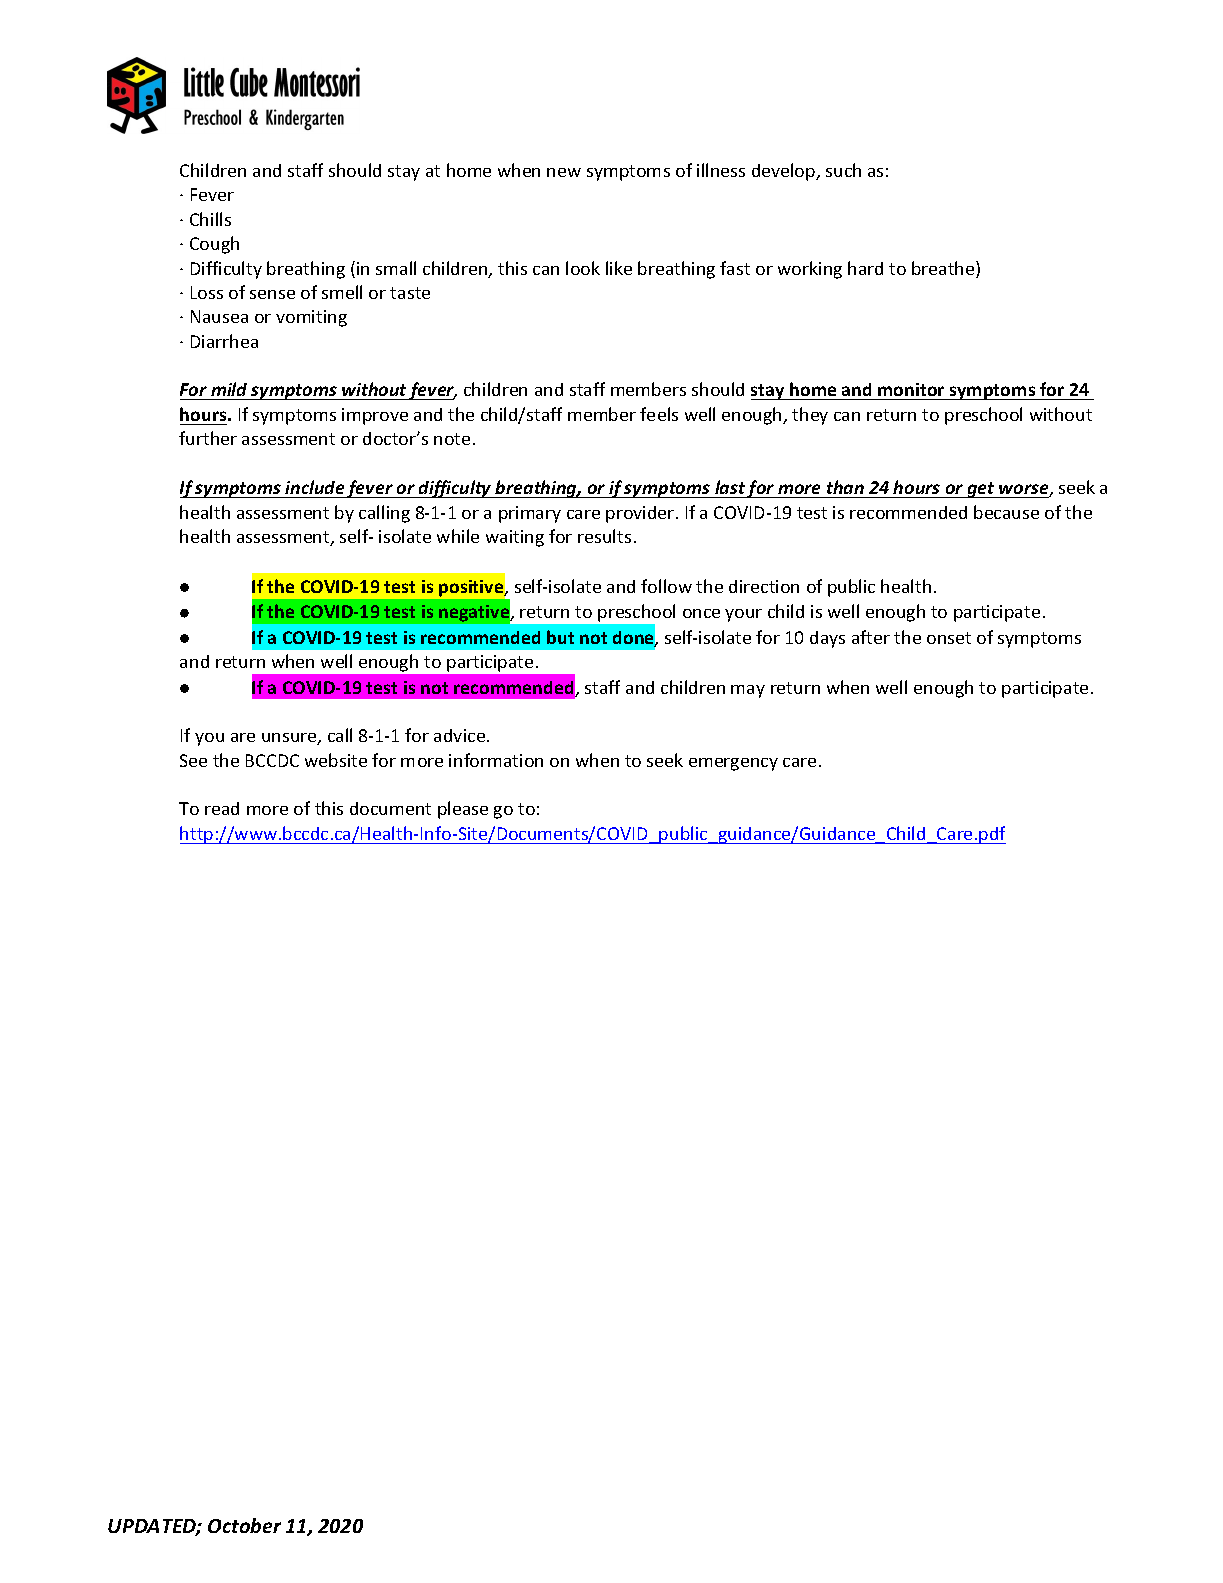 The image size is (1223, 1583). I want to click on October, so click(244, 1525).
